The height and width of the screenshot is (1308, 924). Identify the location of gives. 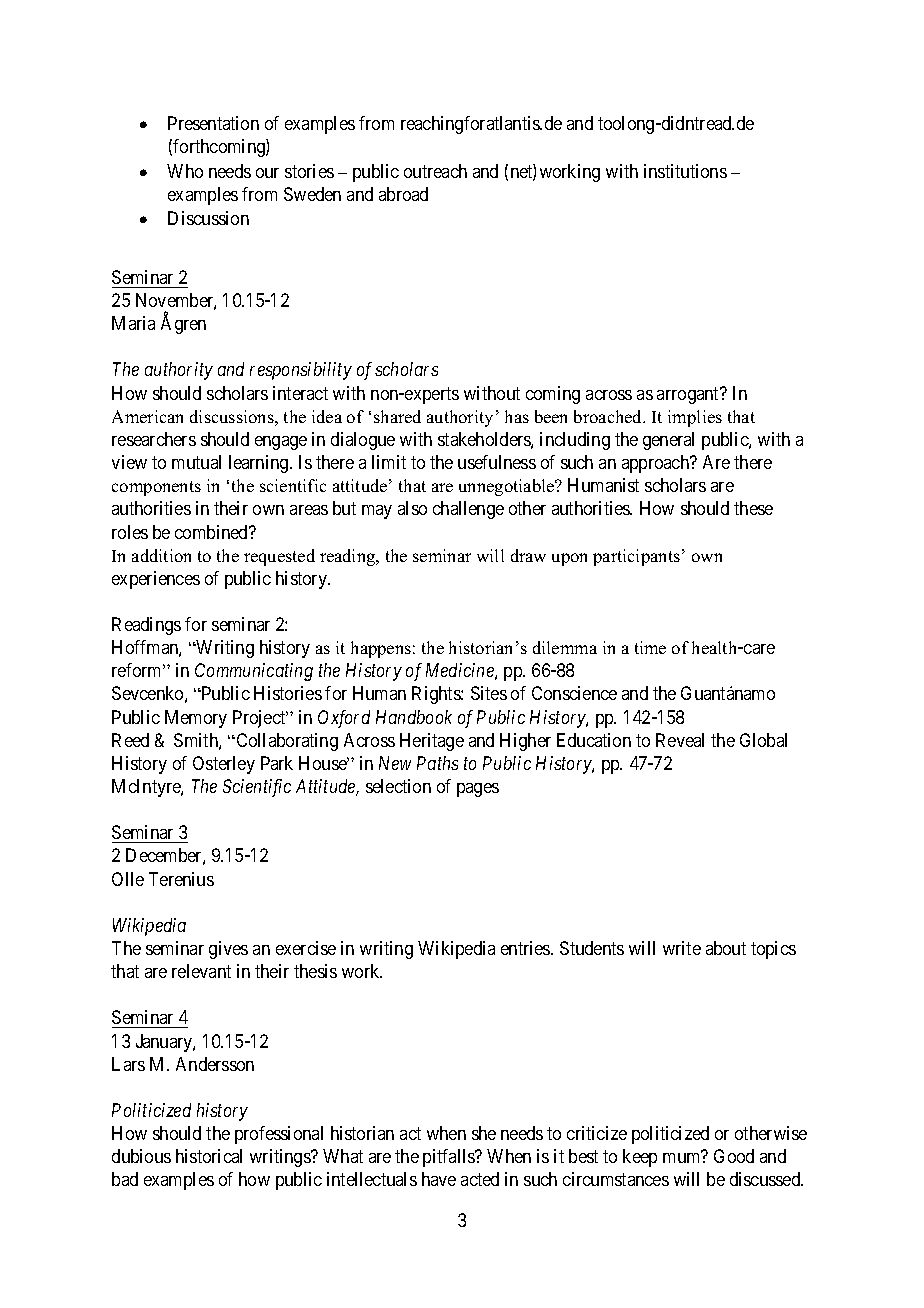
(228, 950).
